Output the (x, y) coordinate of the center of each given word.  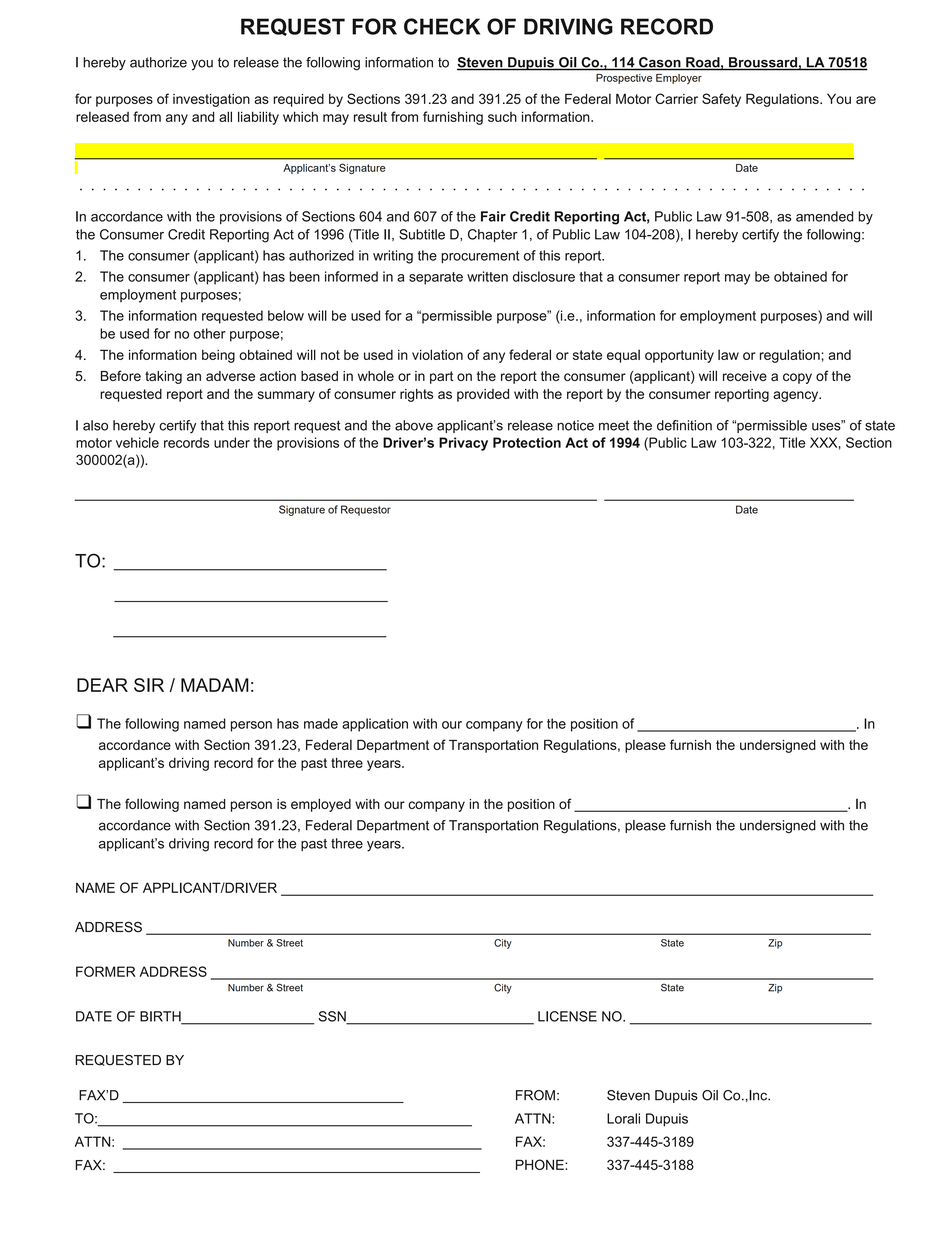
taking (163, 377)
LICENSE (567, 1016)
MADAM (215, 685)
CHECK (442, 26)
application (375, 725)
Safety (721, 100)
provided (483, 395)
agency (797, 396)
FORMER (106, 971)
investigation (211, 100)
